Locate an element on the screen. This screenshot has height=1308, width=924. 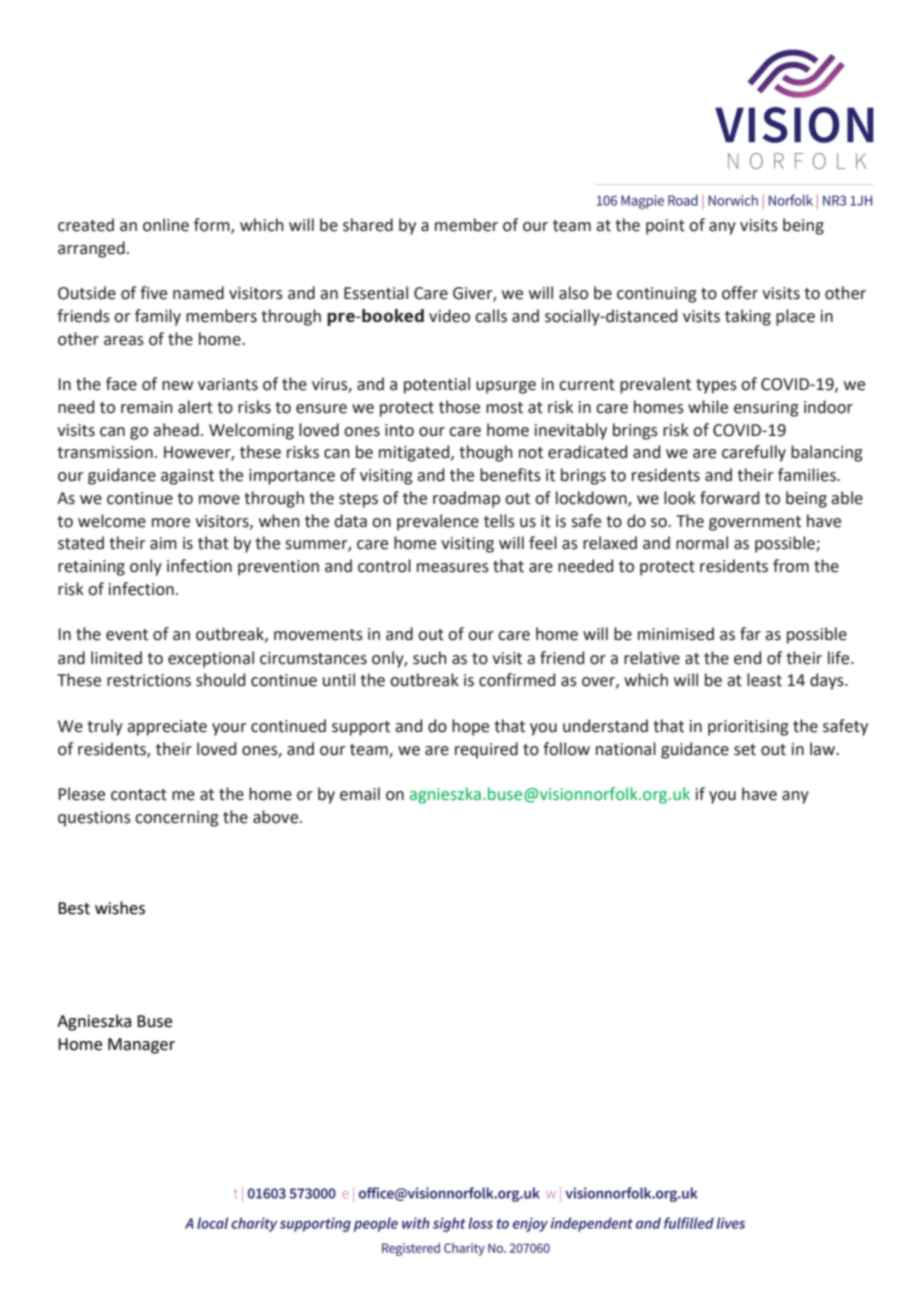
Manager is located at coordinates (141, 1046).
